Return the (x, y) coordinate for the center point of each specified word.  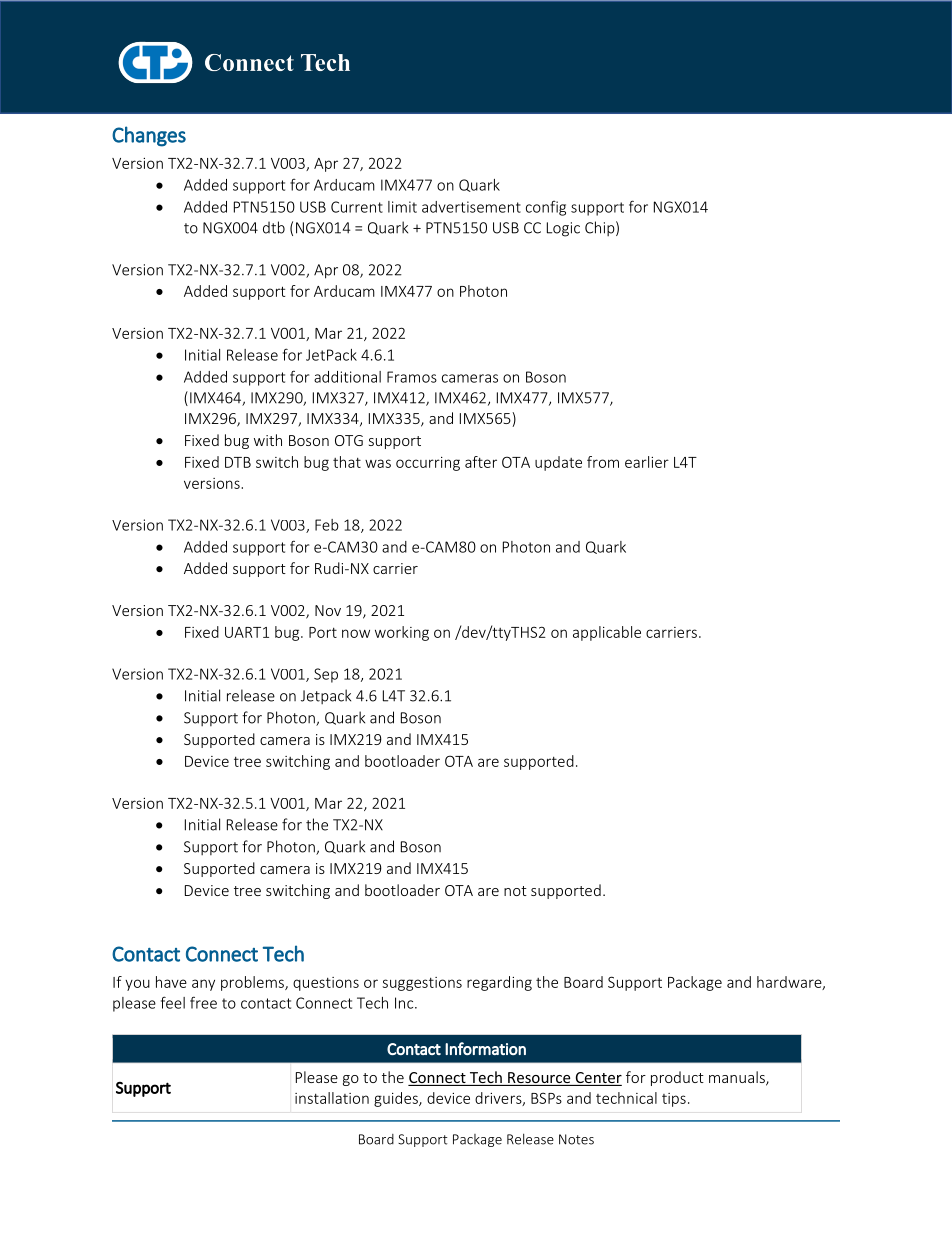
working (402, 633)
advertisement (471, 207)
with (268, 440)
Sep (326, 675)
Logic (563, 229)
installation (332, 1098)
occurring (428, 464)
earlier (647, 462)
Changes (149, 136)
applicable (607, 633)
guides (397, 1099)
